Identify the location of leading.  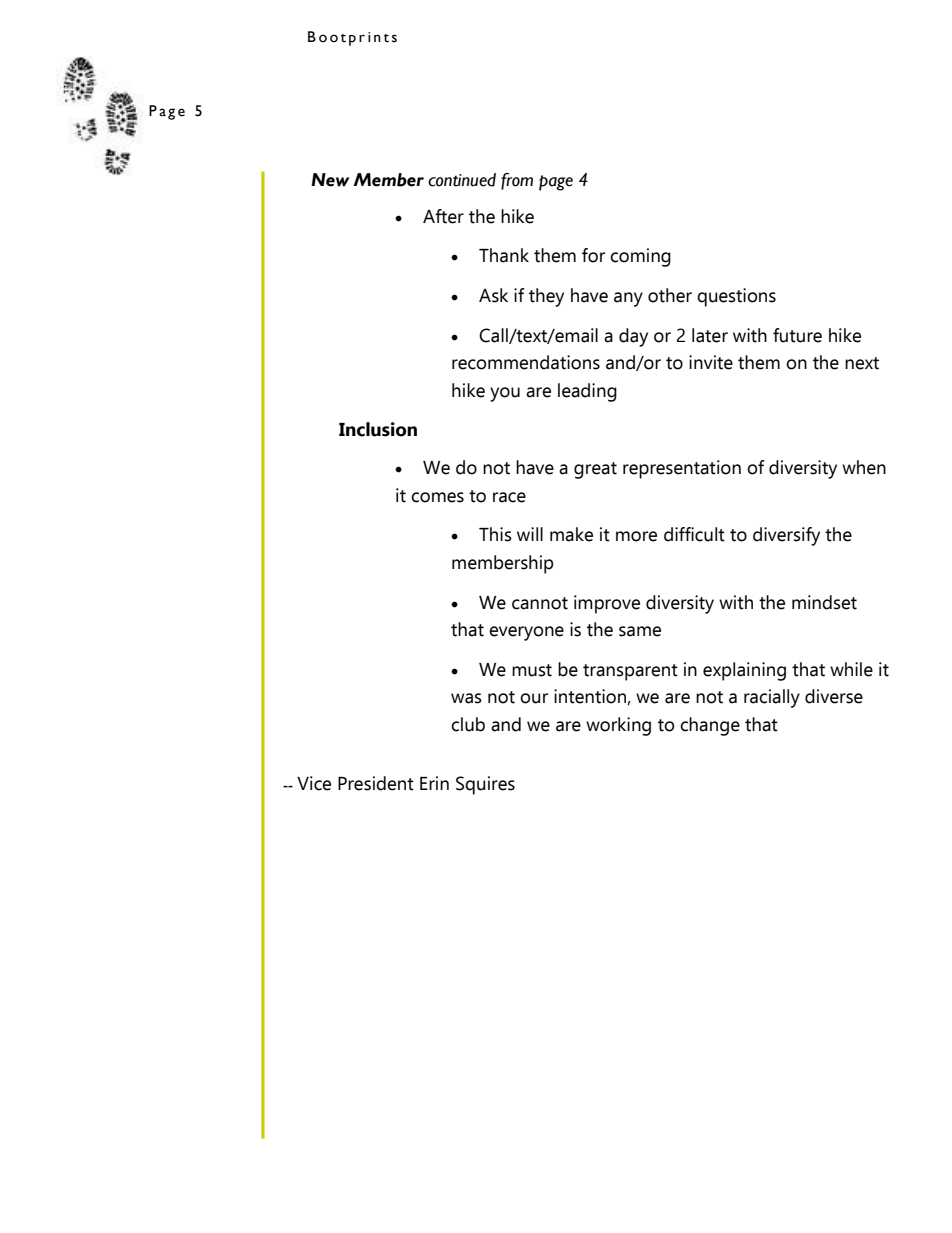
(587, 392).
